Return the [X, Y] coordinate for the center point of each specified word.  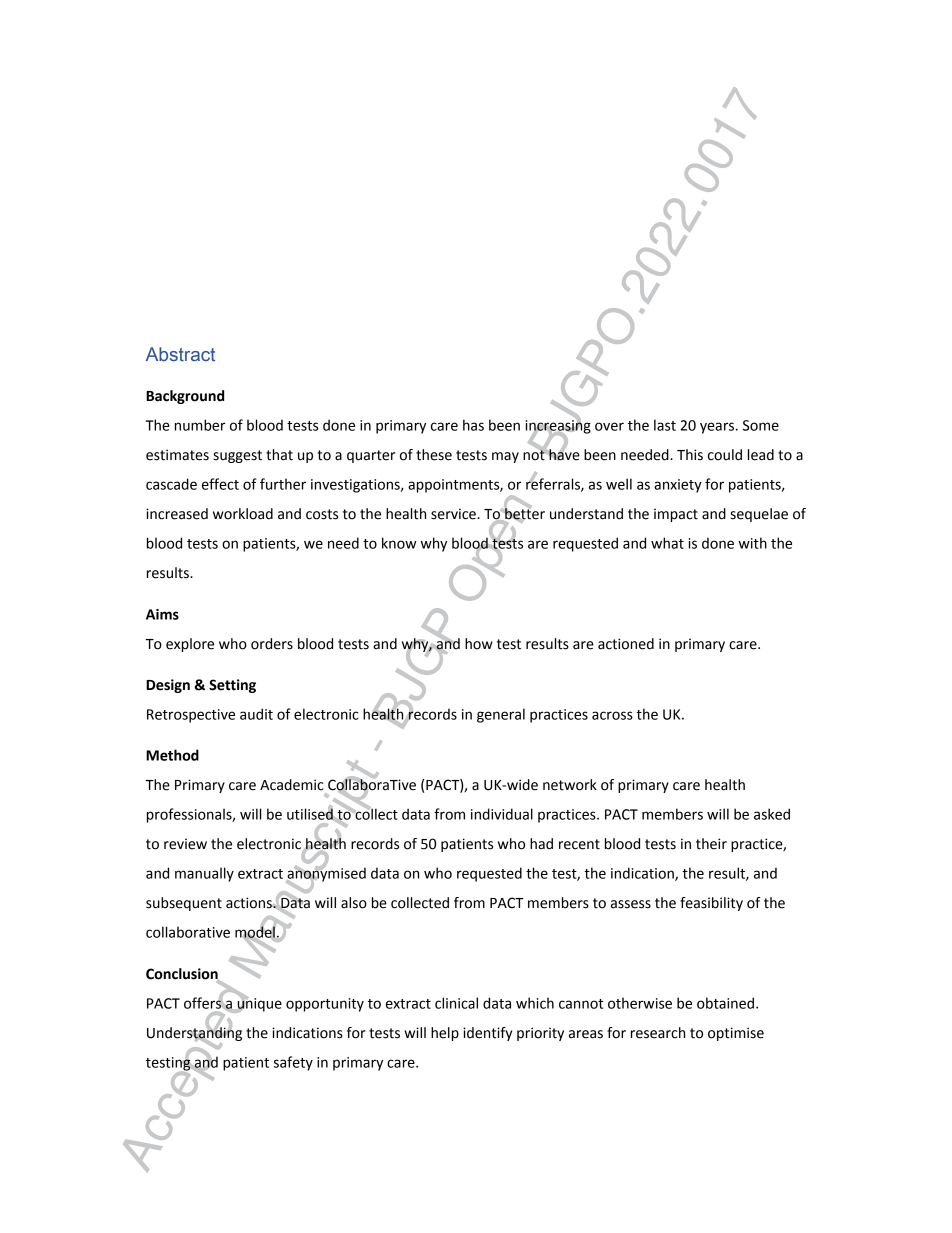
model [256, 932]
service [454, 514]
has [473, 425]
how [479, 644]
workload [243, 514]
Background [185, 397]
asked [772, 814]
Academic [292, 785]
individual [502, 814]
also [354, 903]
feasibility [711, 904]
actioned [626, 644]
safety [293, 1063]
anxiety [678, 486]
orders [272, 644]
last [665, 425]
